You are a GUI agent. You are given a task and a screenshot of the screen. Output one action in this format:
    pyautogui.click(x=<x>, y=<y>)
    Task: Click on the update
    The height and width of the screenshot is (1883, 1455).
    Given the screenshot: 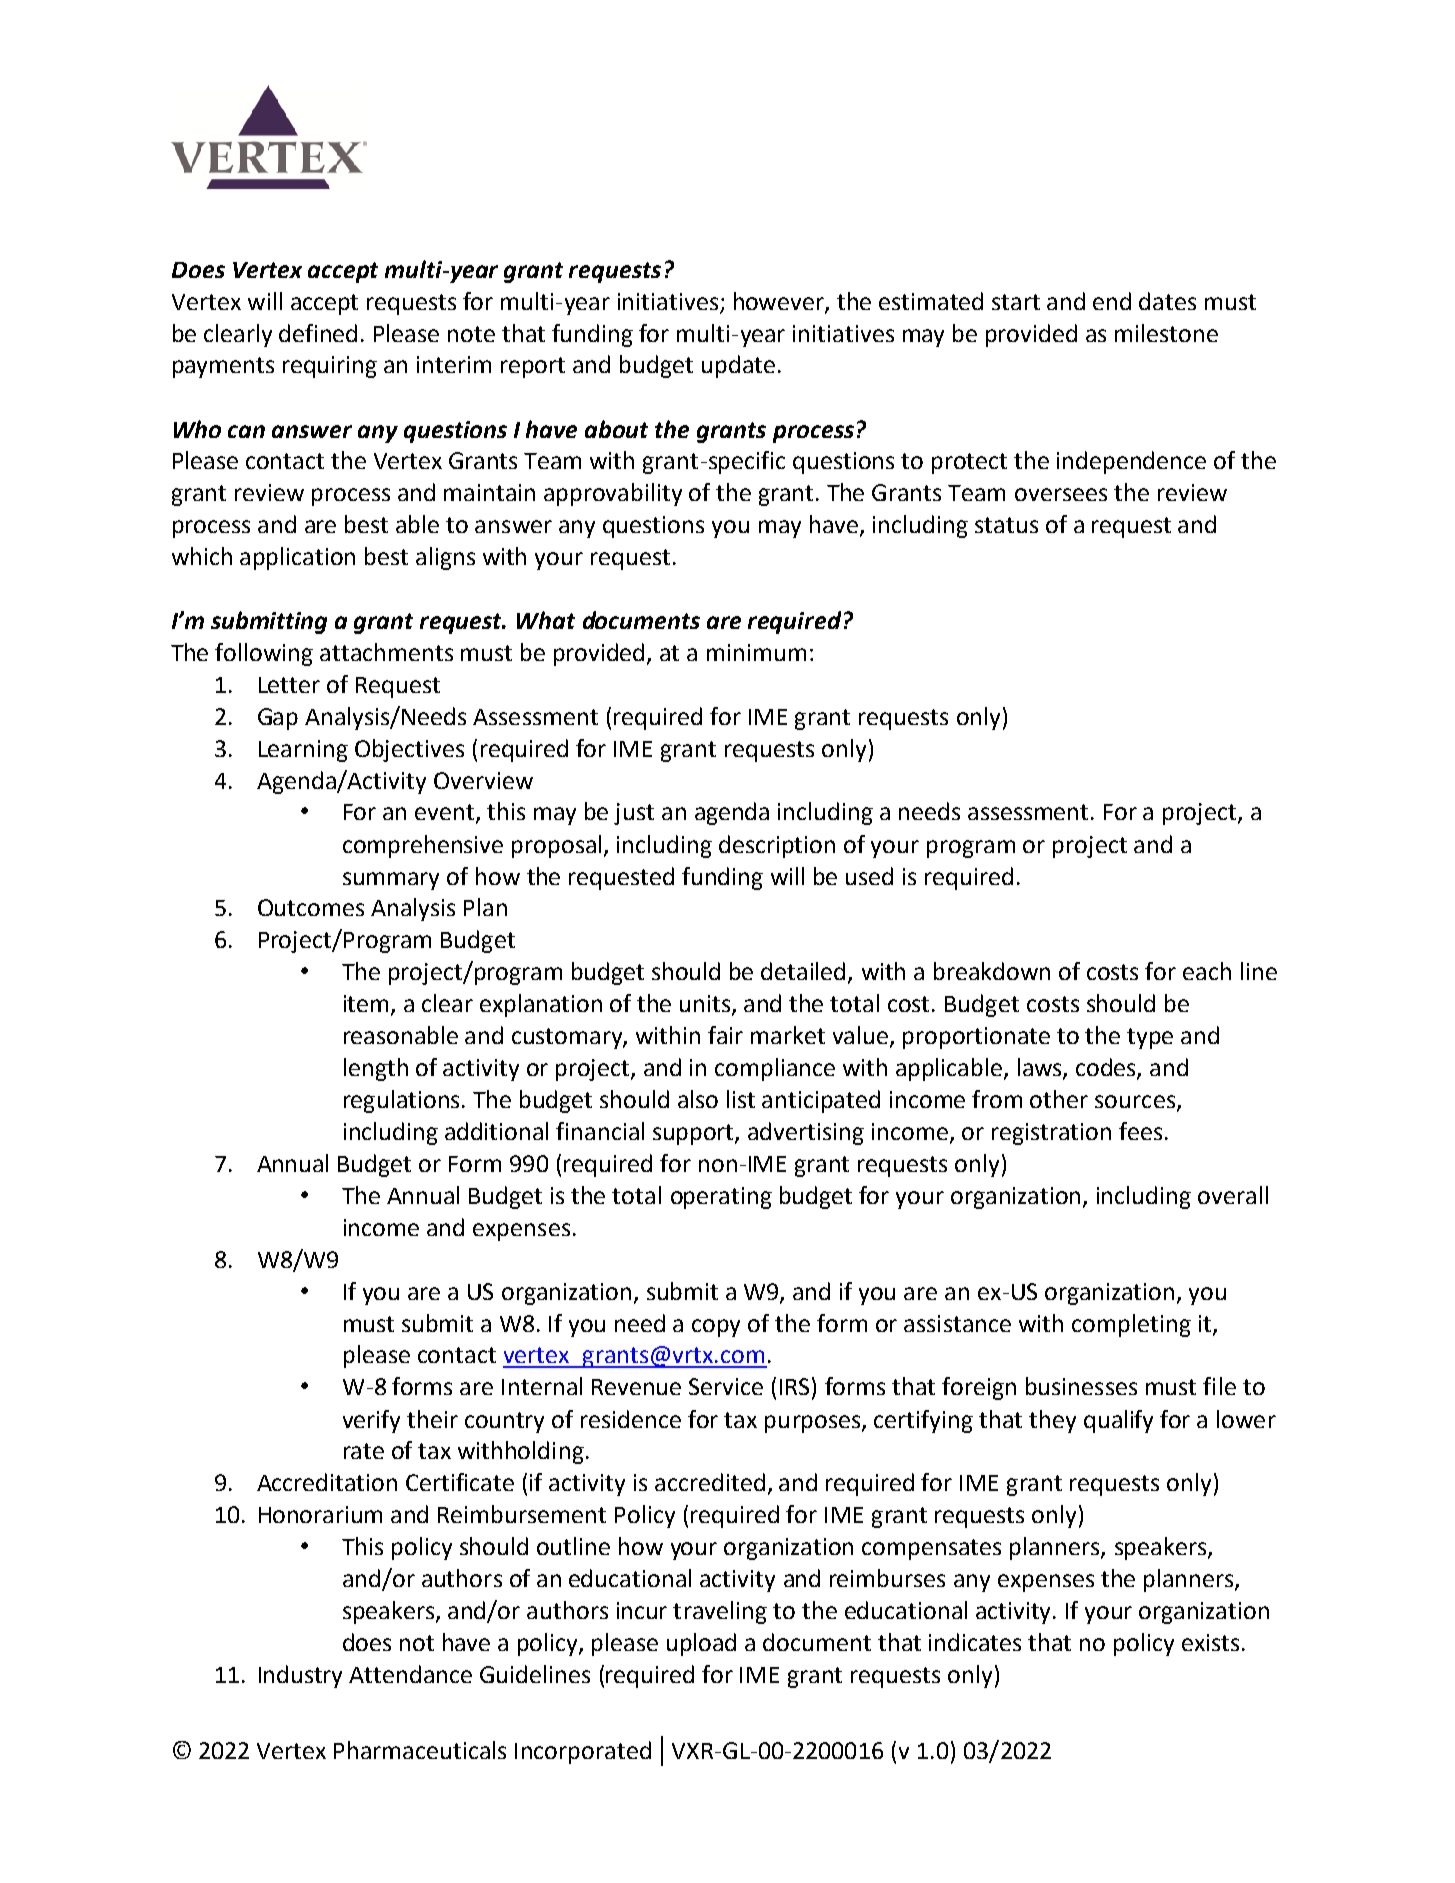 What is the action you would take?
    pyautogui.click(x=738, y=366)
